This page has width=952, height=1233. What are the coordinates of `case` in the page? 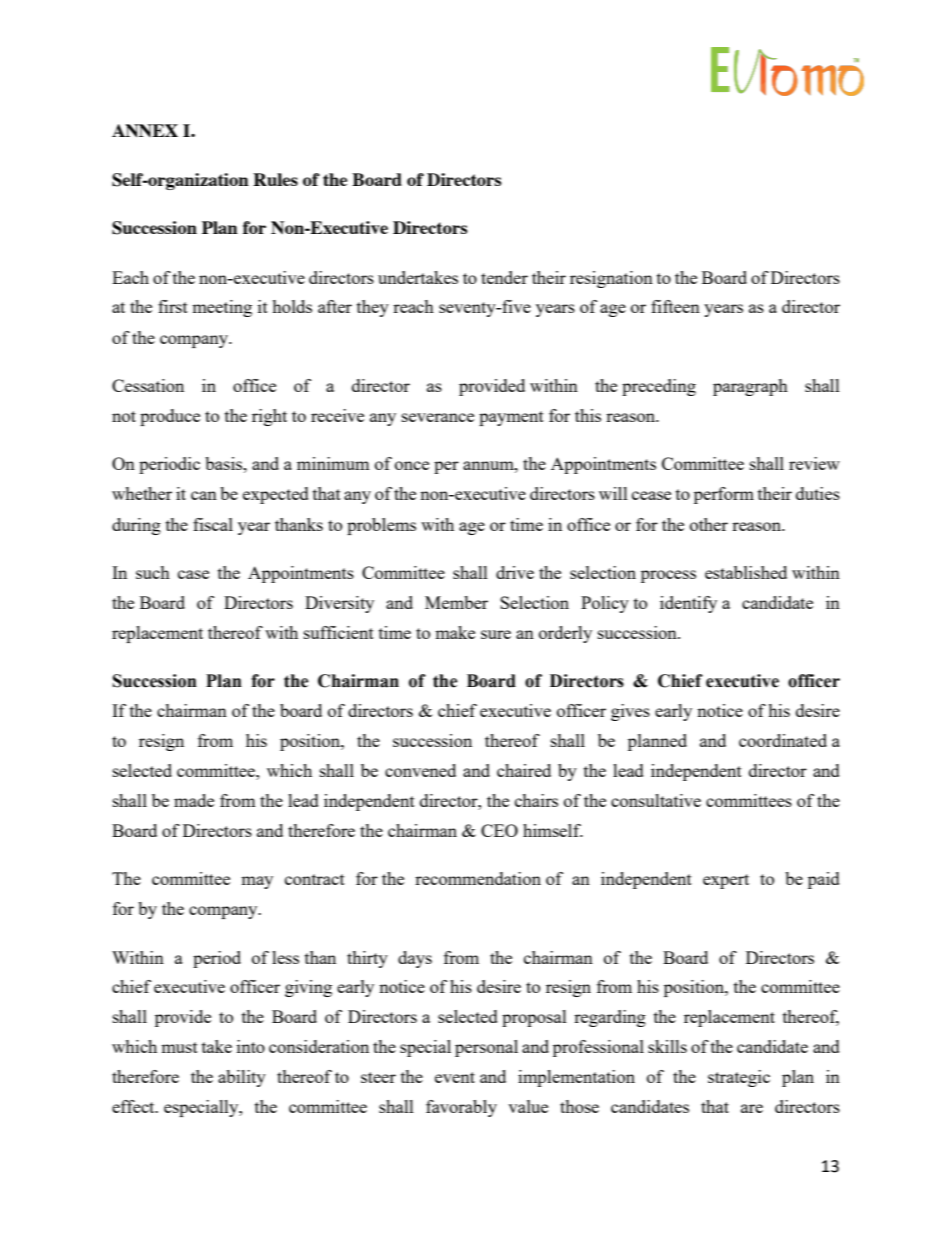 It's located at (193, 574).
